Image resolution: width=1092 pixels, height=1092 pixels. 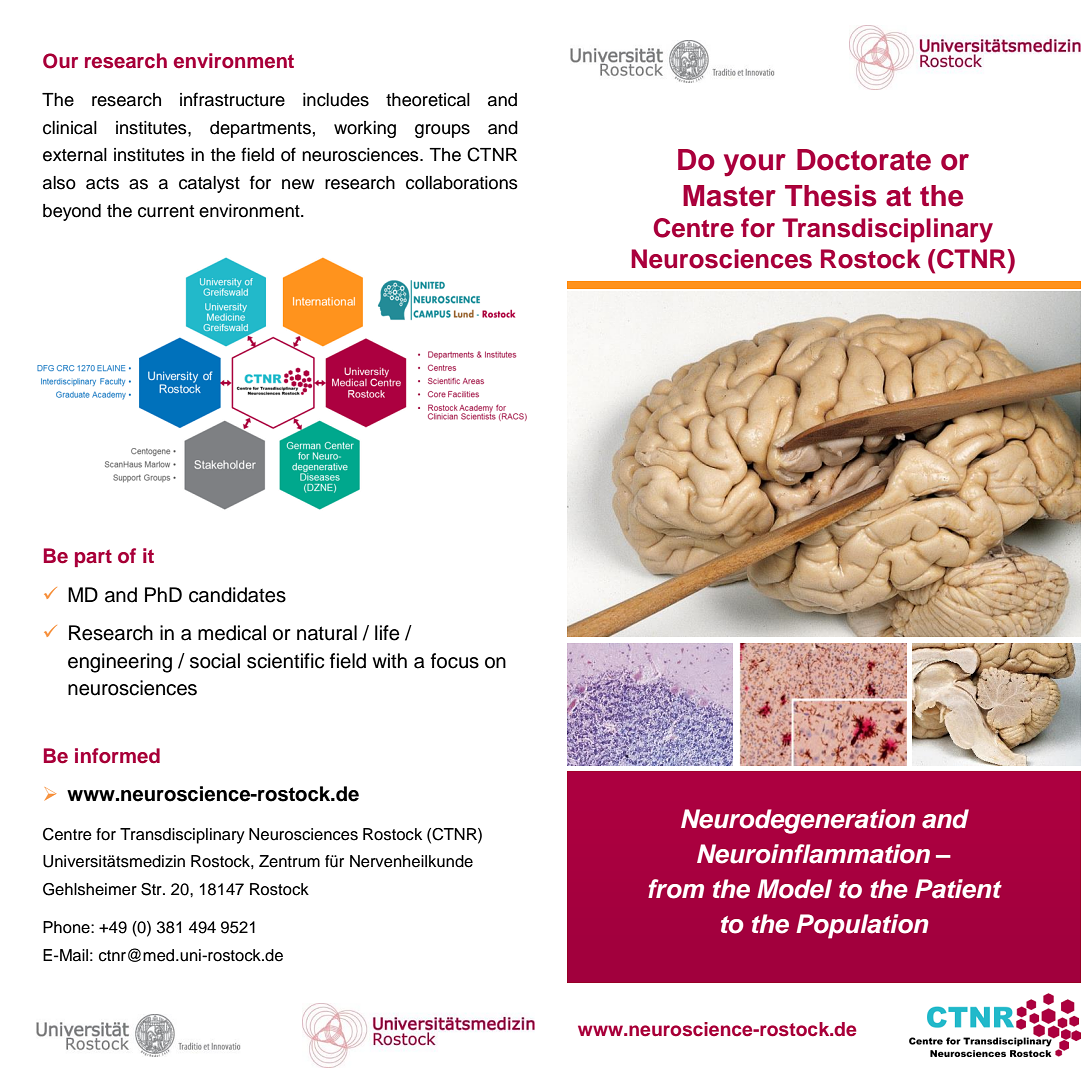 What do you see at coordinates (676, 889) in the page?
I see `from` at bounding box center [676, 889].
